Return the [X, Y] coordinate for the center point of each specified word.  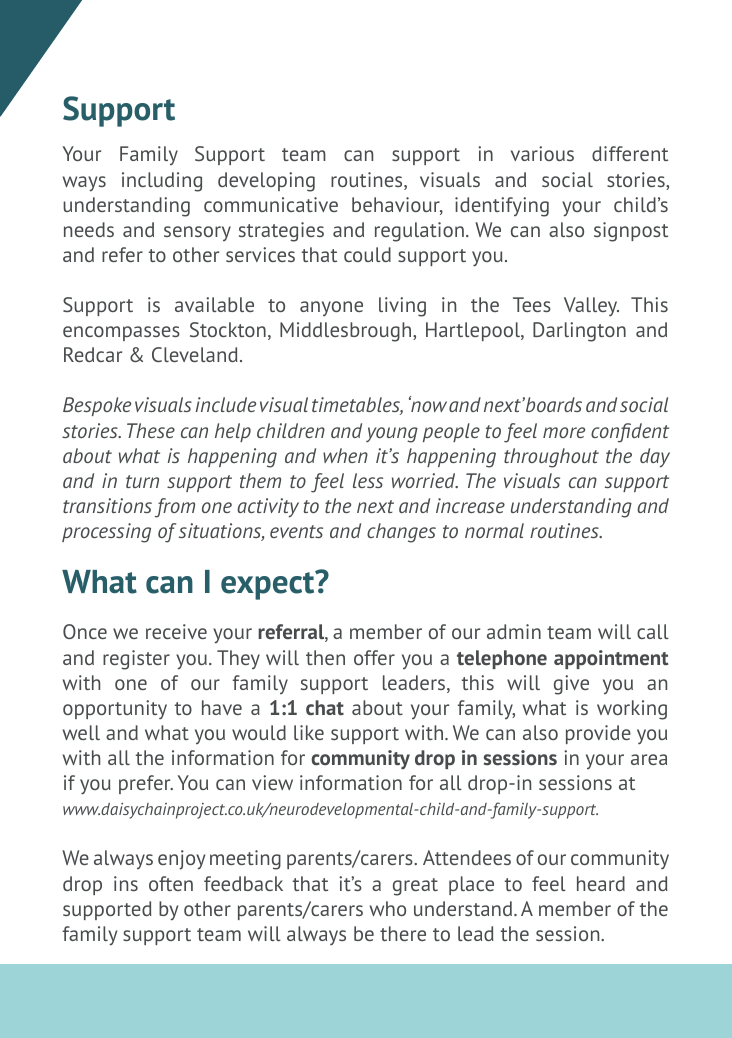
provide [598, 734]
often [171, 883]
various [542, 153]
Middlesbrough [347, 332]
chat [325, 708]
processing [106, 533]
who [388, 908]
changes [401, 533]
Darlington [579, 332]
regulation [419, 232]
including [162, 182]
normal [494, 530]
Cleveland [195, 354]
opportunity [115, 709]
